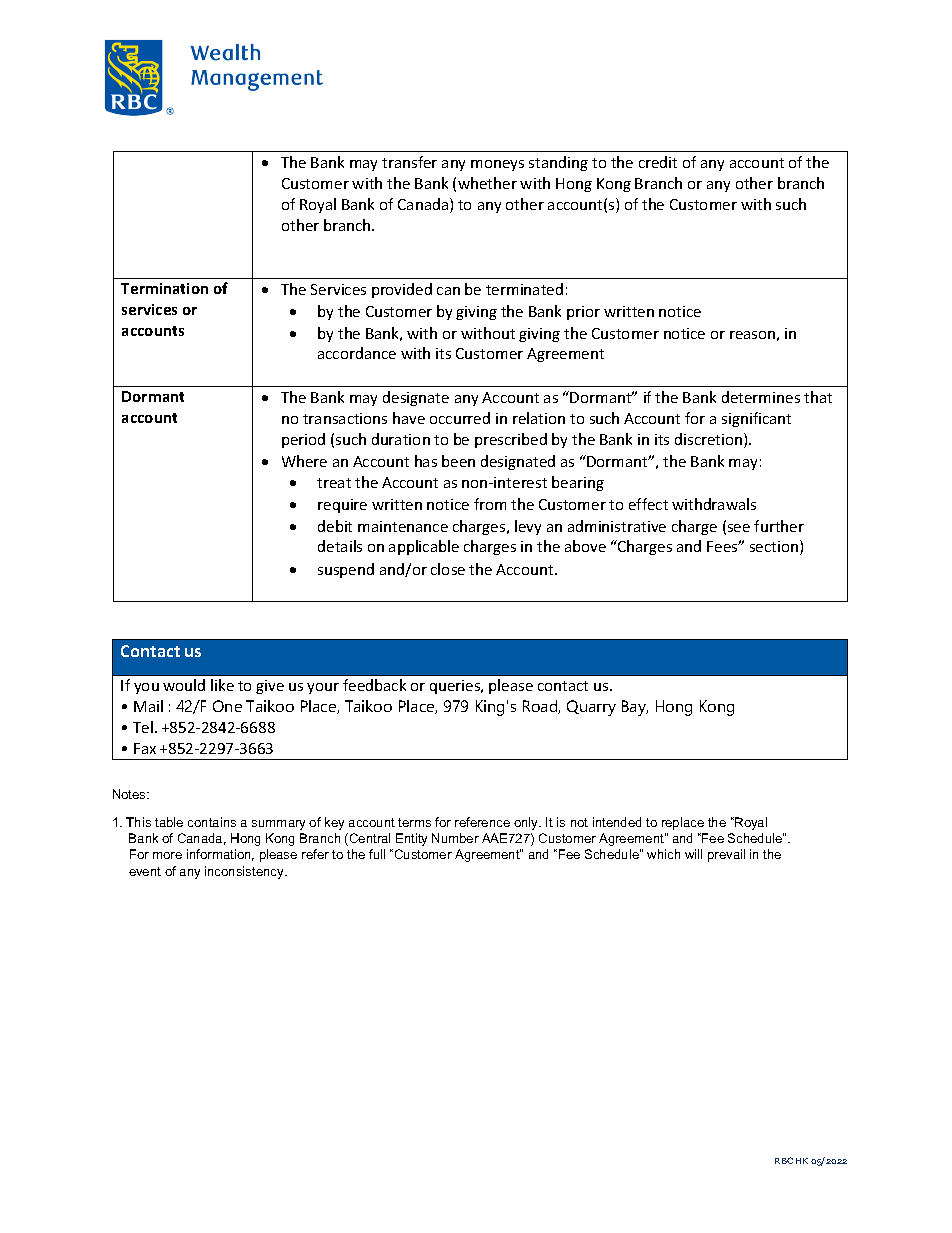 This image has width=952, height=1233. What do you see at coordinates (164, 288) in the image?
I see `Termination` at bounding box center [164, 288].
